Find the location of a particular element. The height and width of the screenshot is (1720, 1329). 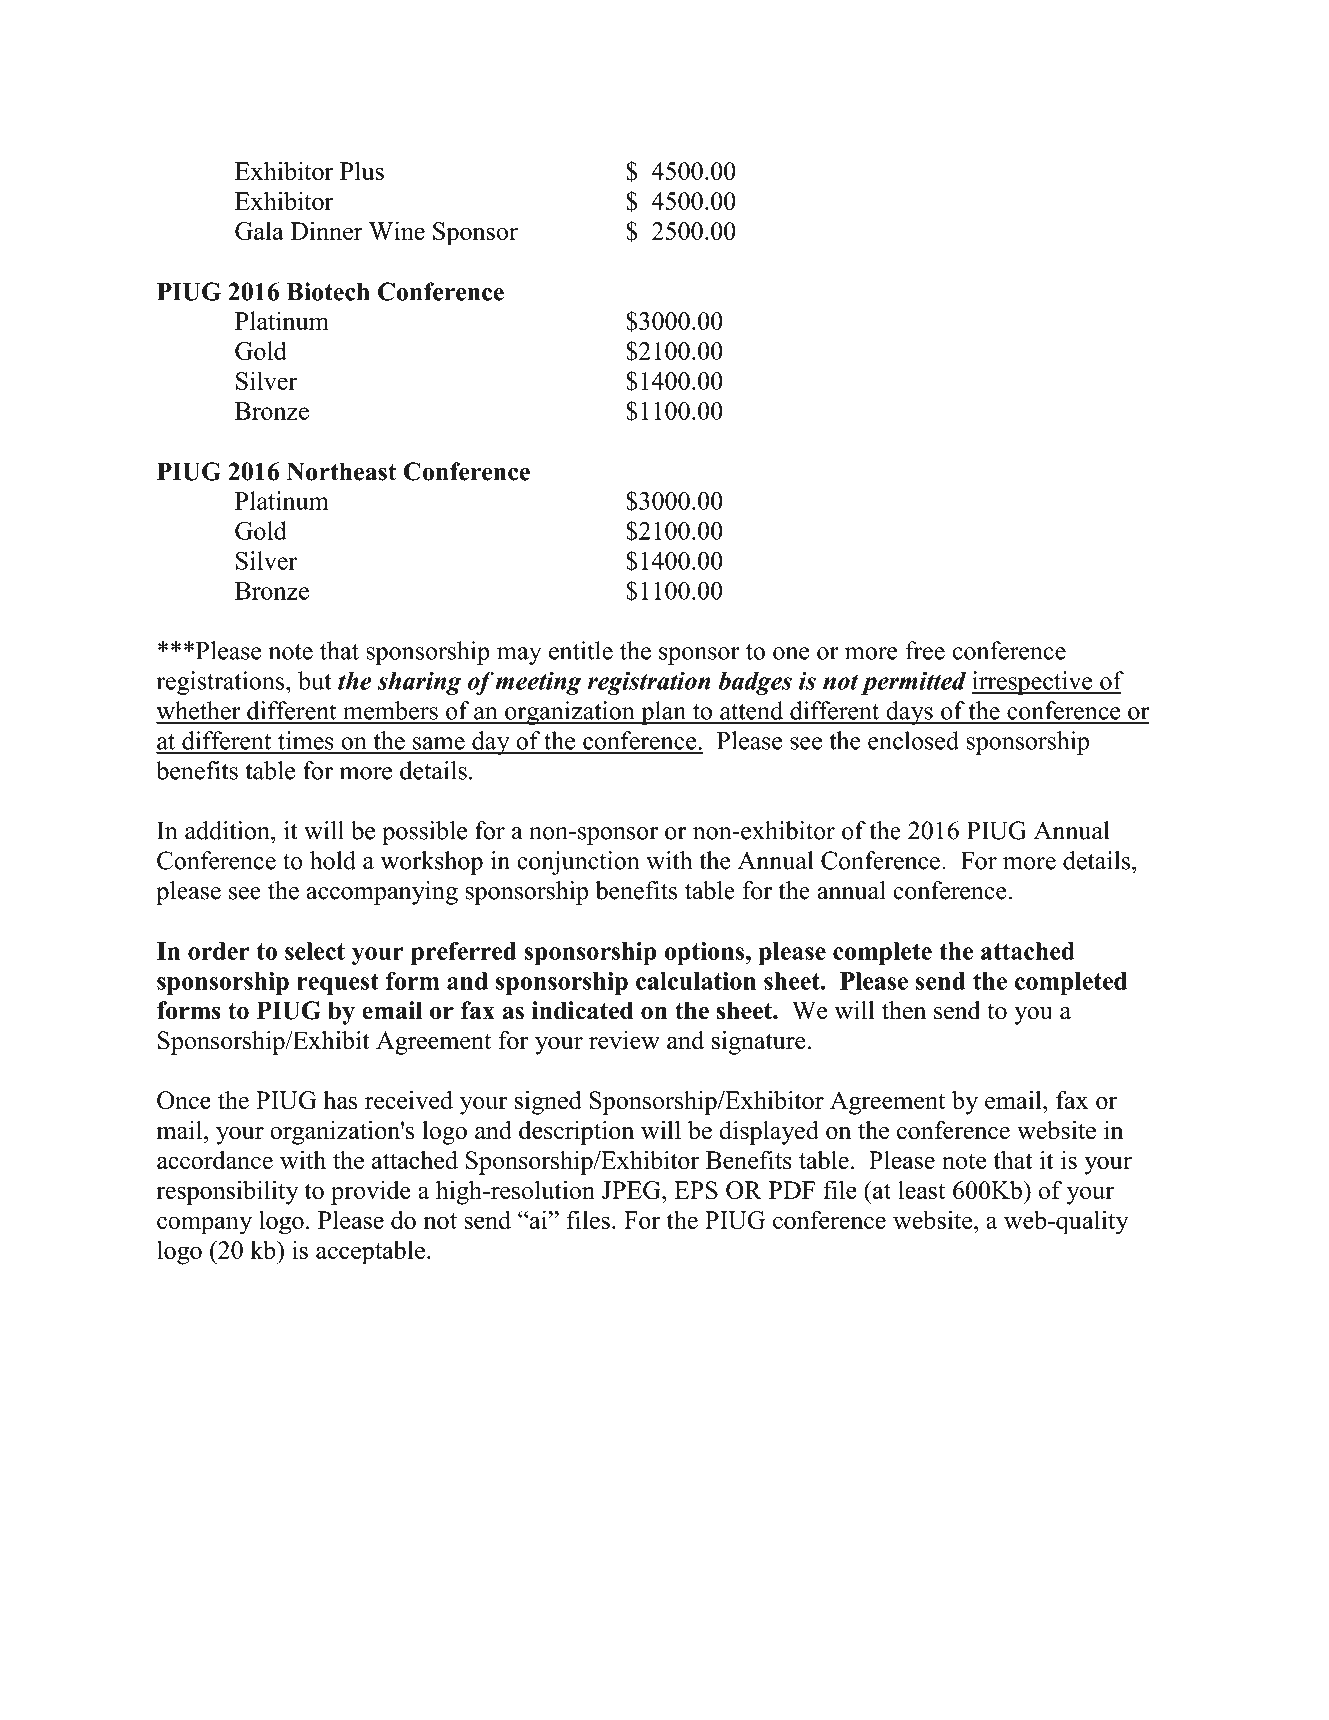

entitle is located at coordinates (581, 650).
